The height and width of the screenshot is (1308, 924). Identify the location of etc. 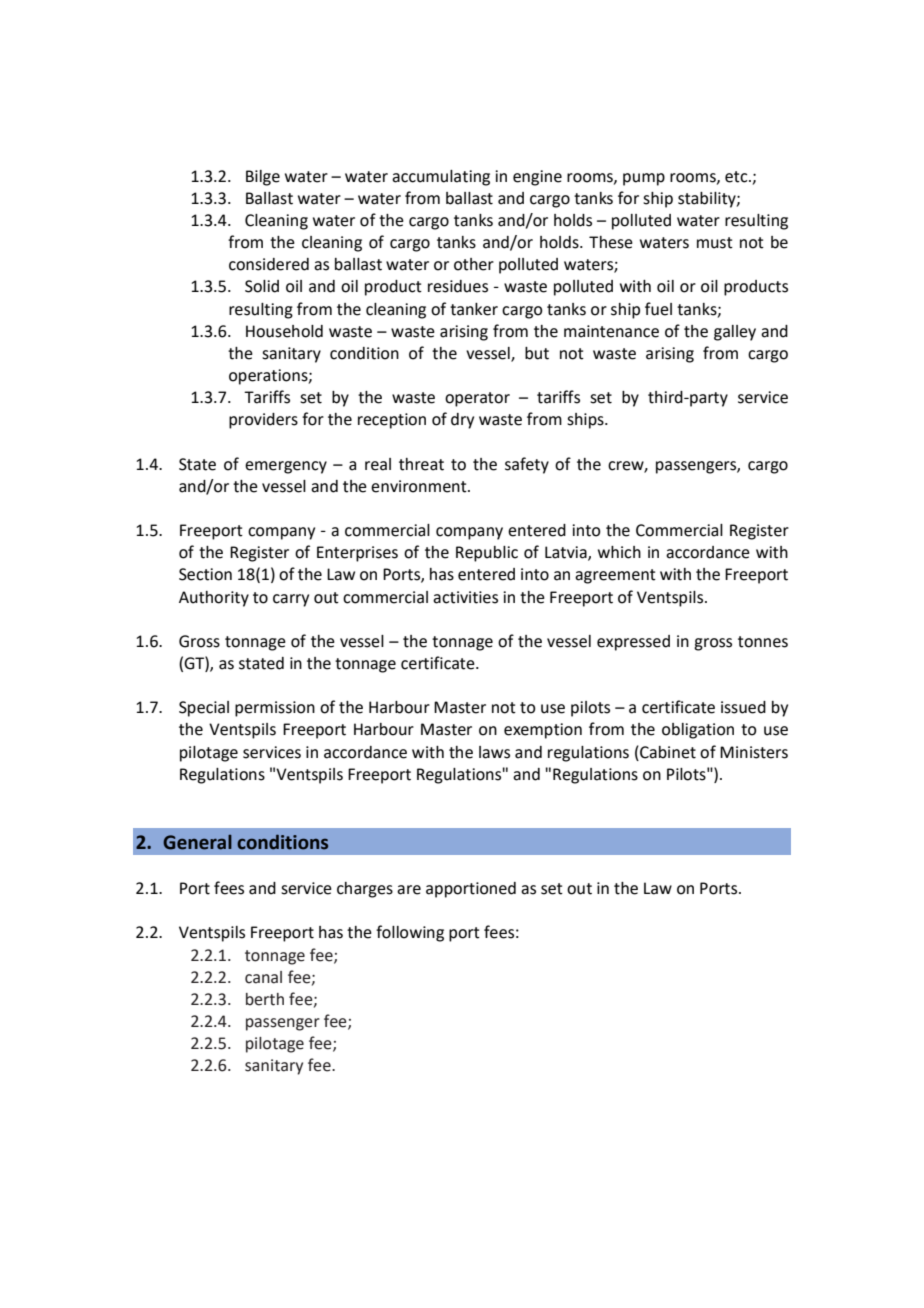
(737, 177).
